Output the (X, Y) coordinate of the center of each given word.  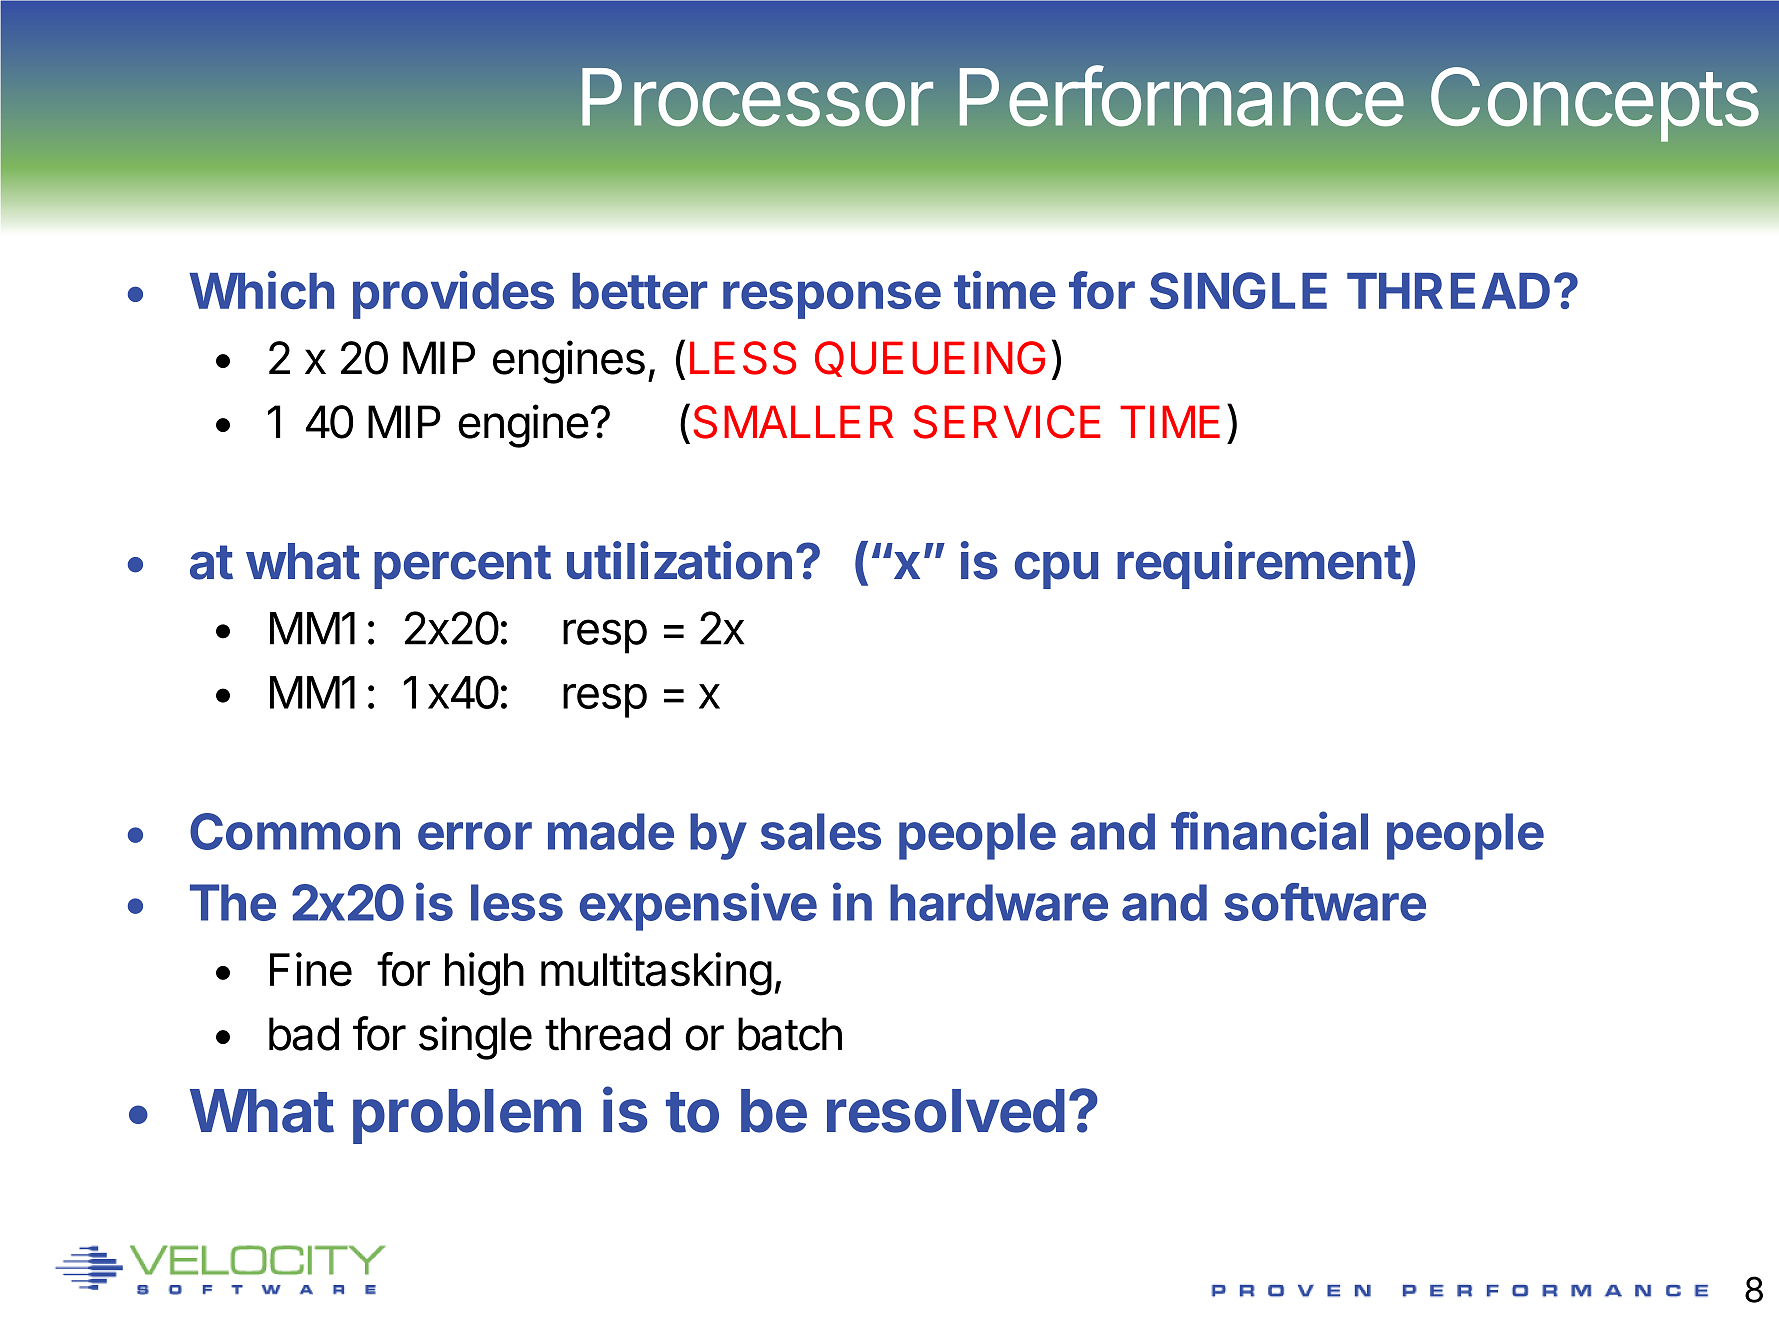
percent (462, 567)
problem (467, 1116)
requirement (1259, 565)
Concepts (1595, 104)
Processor (757, 97)
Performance (1182, 96)
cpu (1056, 570)
